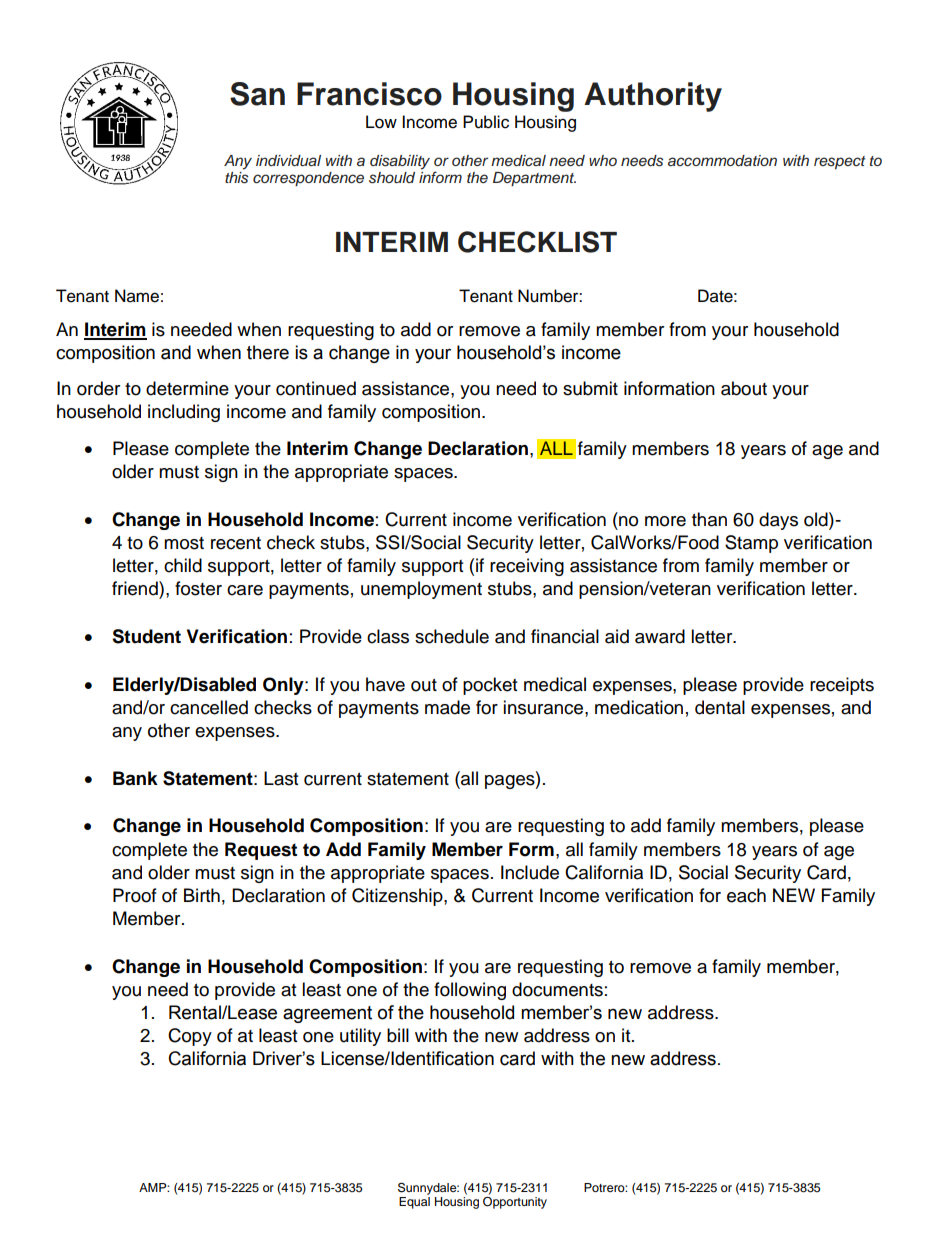  Describe the element at coordinates (486, 122) in the screenshot. I see `Public` at that location.
